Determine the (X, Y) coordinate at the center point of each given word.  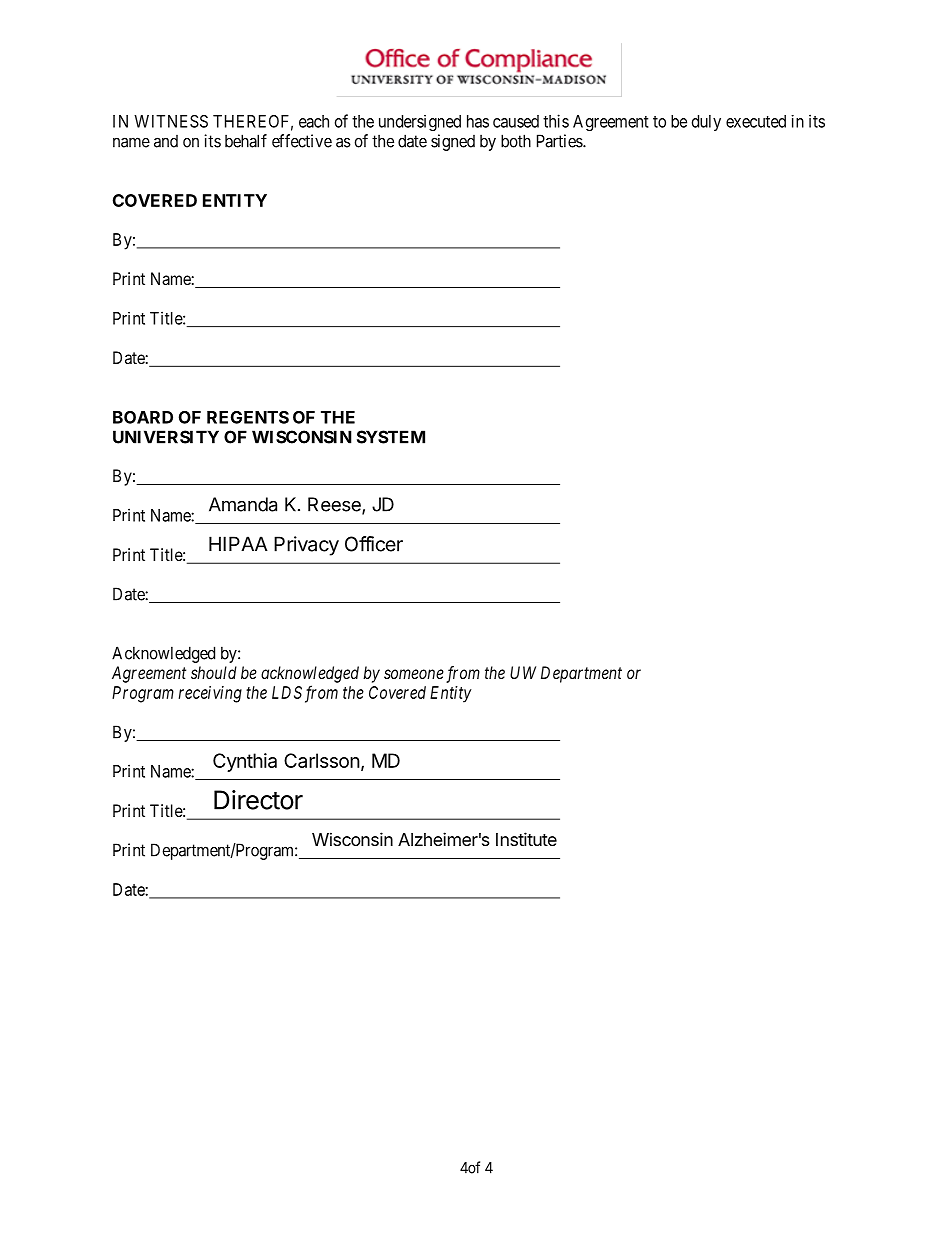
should (214, 672)
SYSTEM (391, 437)
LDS (287, 692)
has (478, 121)
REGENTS (248, 417)
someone (414, 674)
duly (706, 123)
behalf (246, 141)
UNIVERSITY (166, 437)
